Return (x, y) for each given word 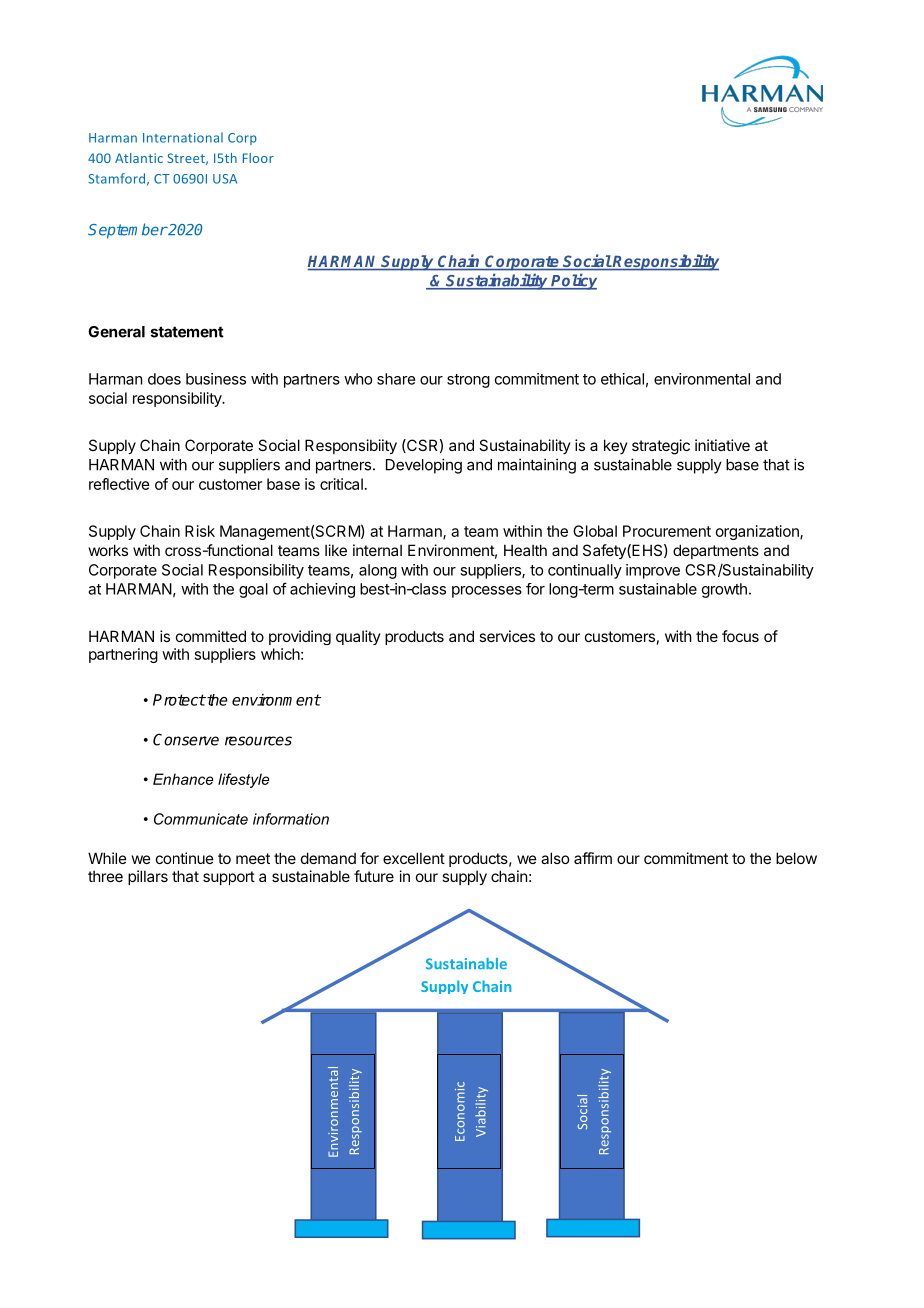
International (183, 137)
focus (740, 636)
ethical (622, 379)
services (507, 636)
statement (187, 332)
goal (253, 590)
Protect (179, 700)
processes (487, 592)
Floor (258, 158)
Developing (424, 466)
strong (468, 381)
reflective (119, 484)
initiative (722, 445)
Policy (573, 281)
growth (724, 590)
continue (185, 858)
